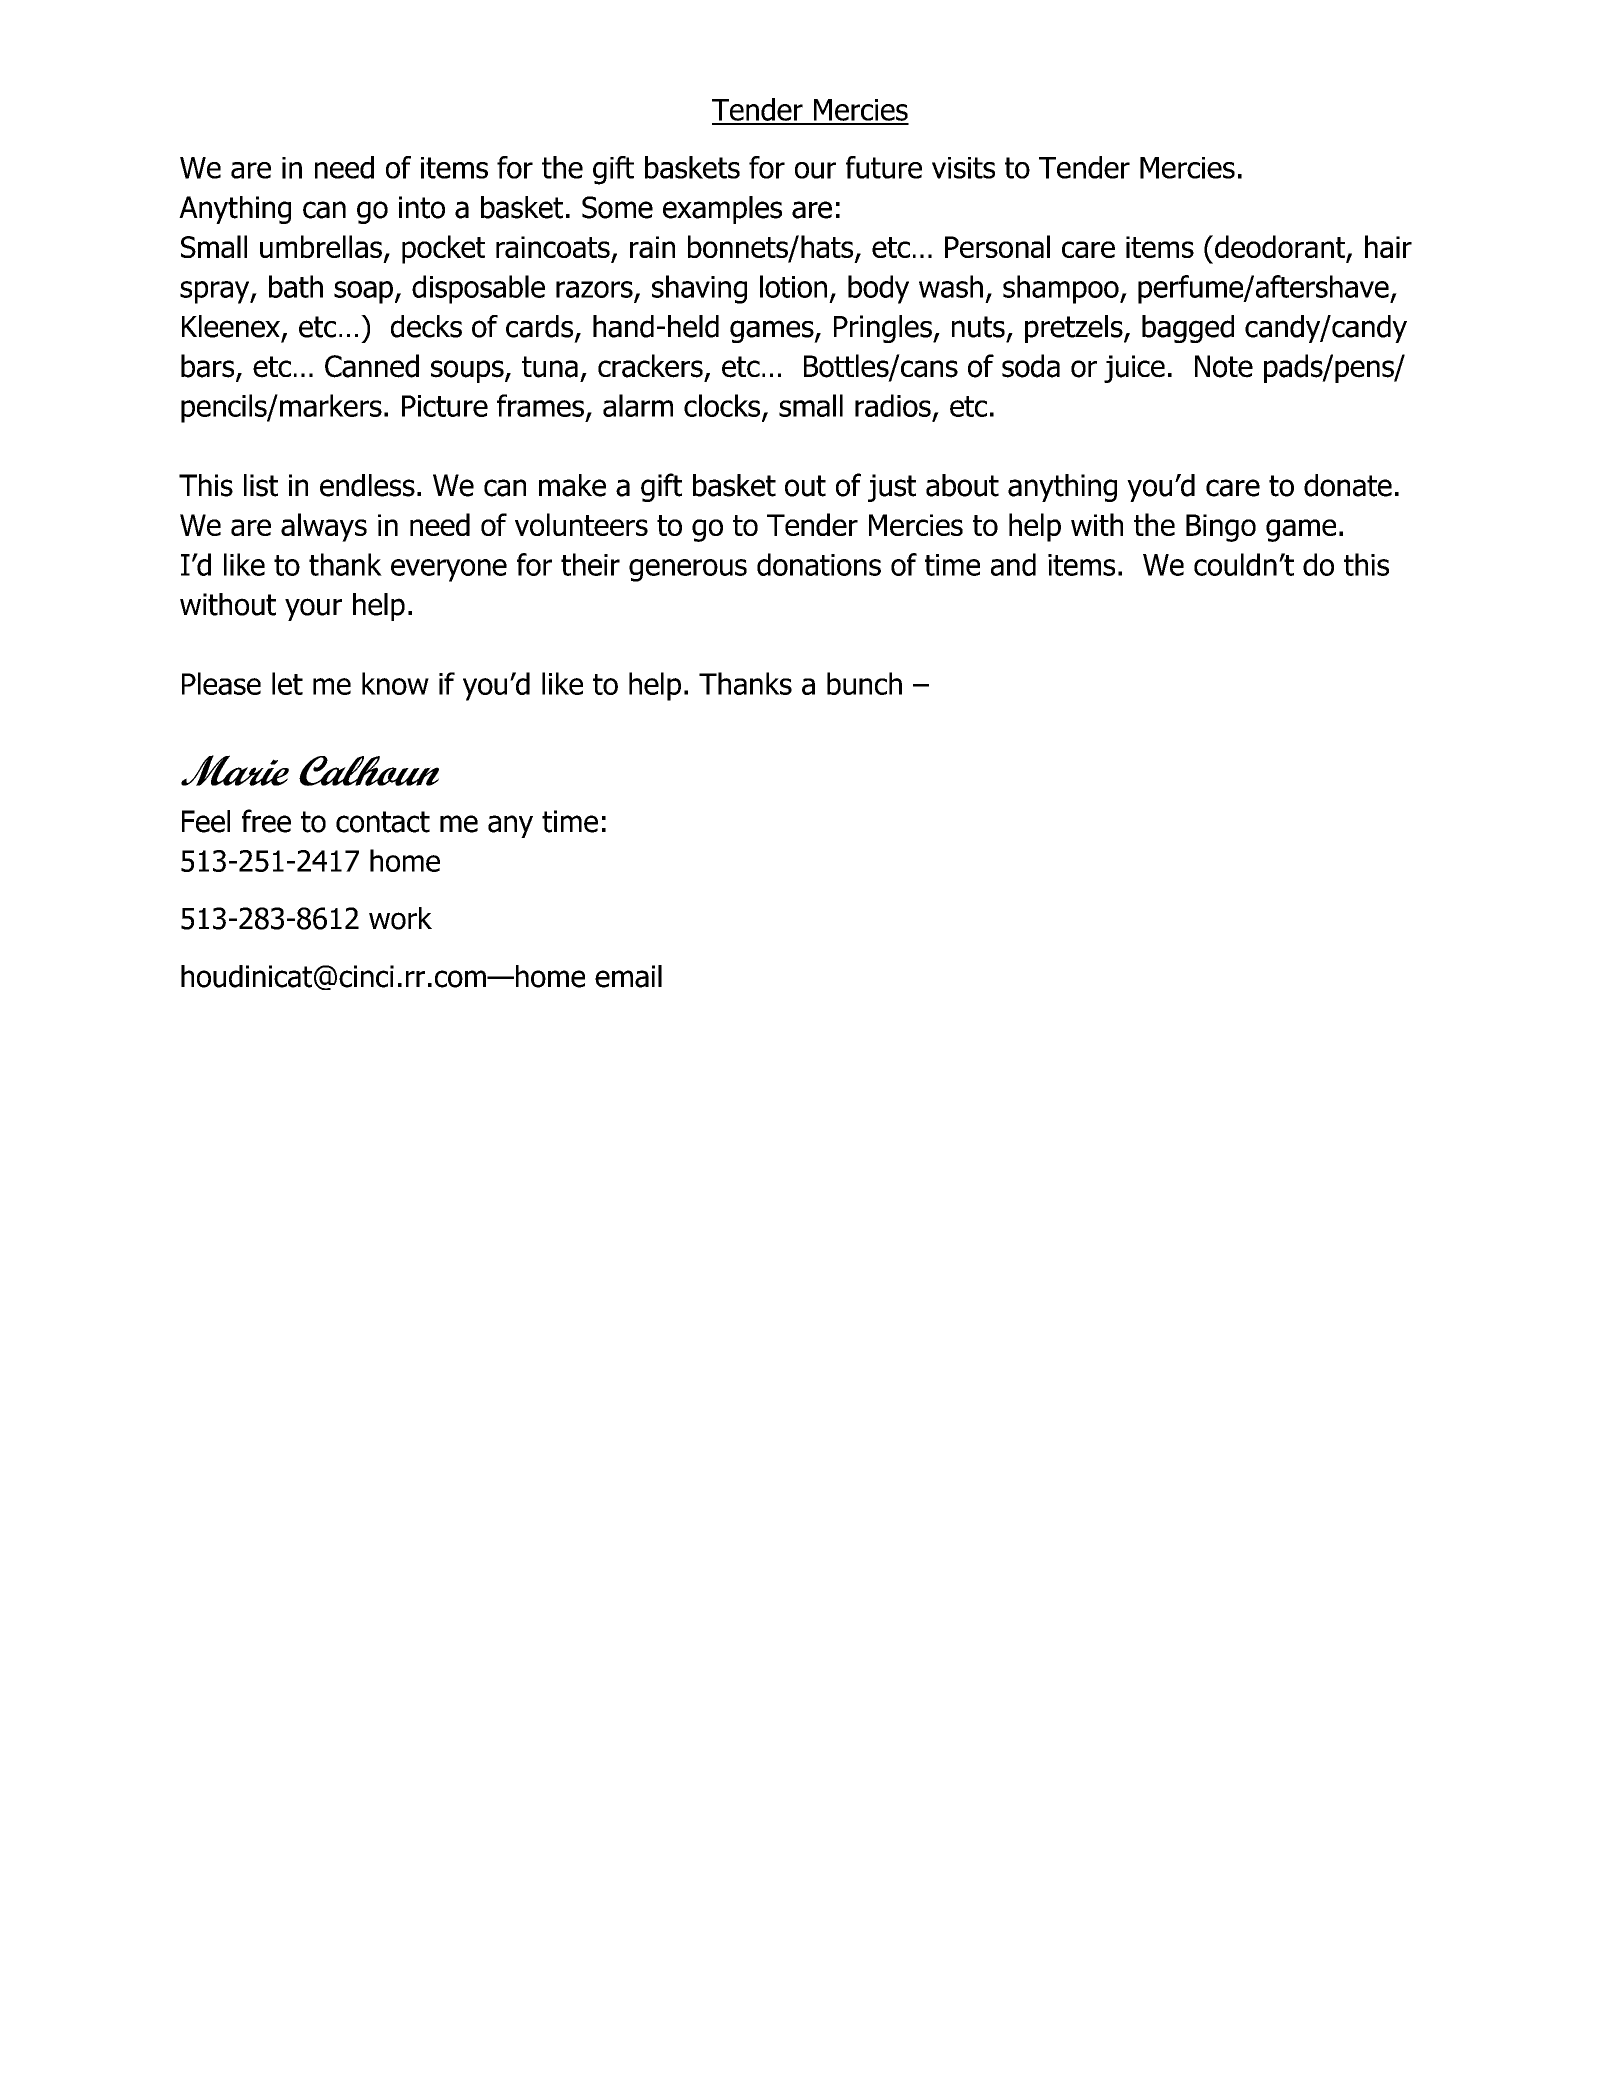 This screenshot has width=1620, height=2097. I want to click on into, so click(422, 207).
